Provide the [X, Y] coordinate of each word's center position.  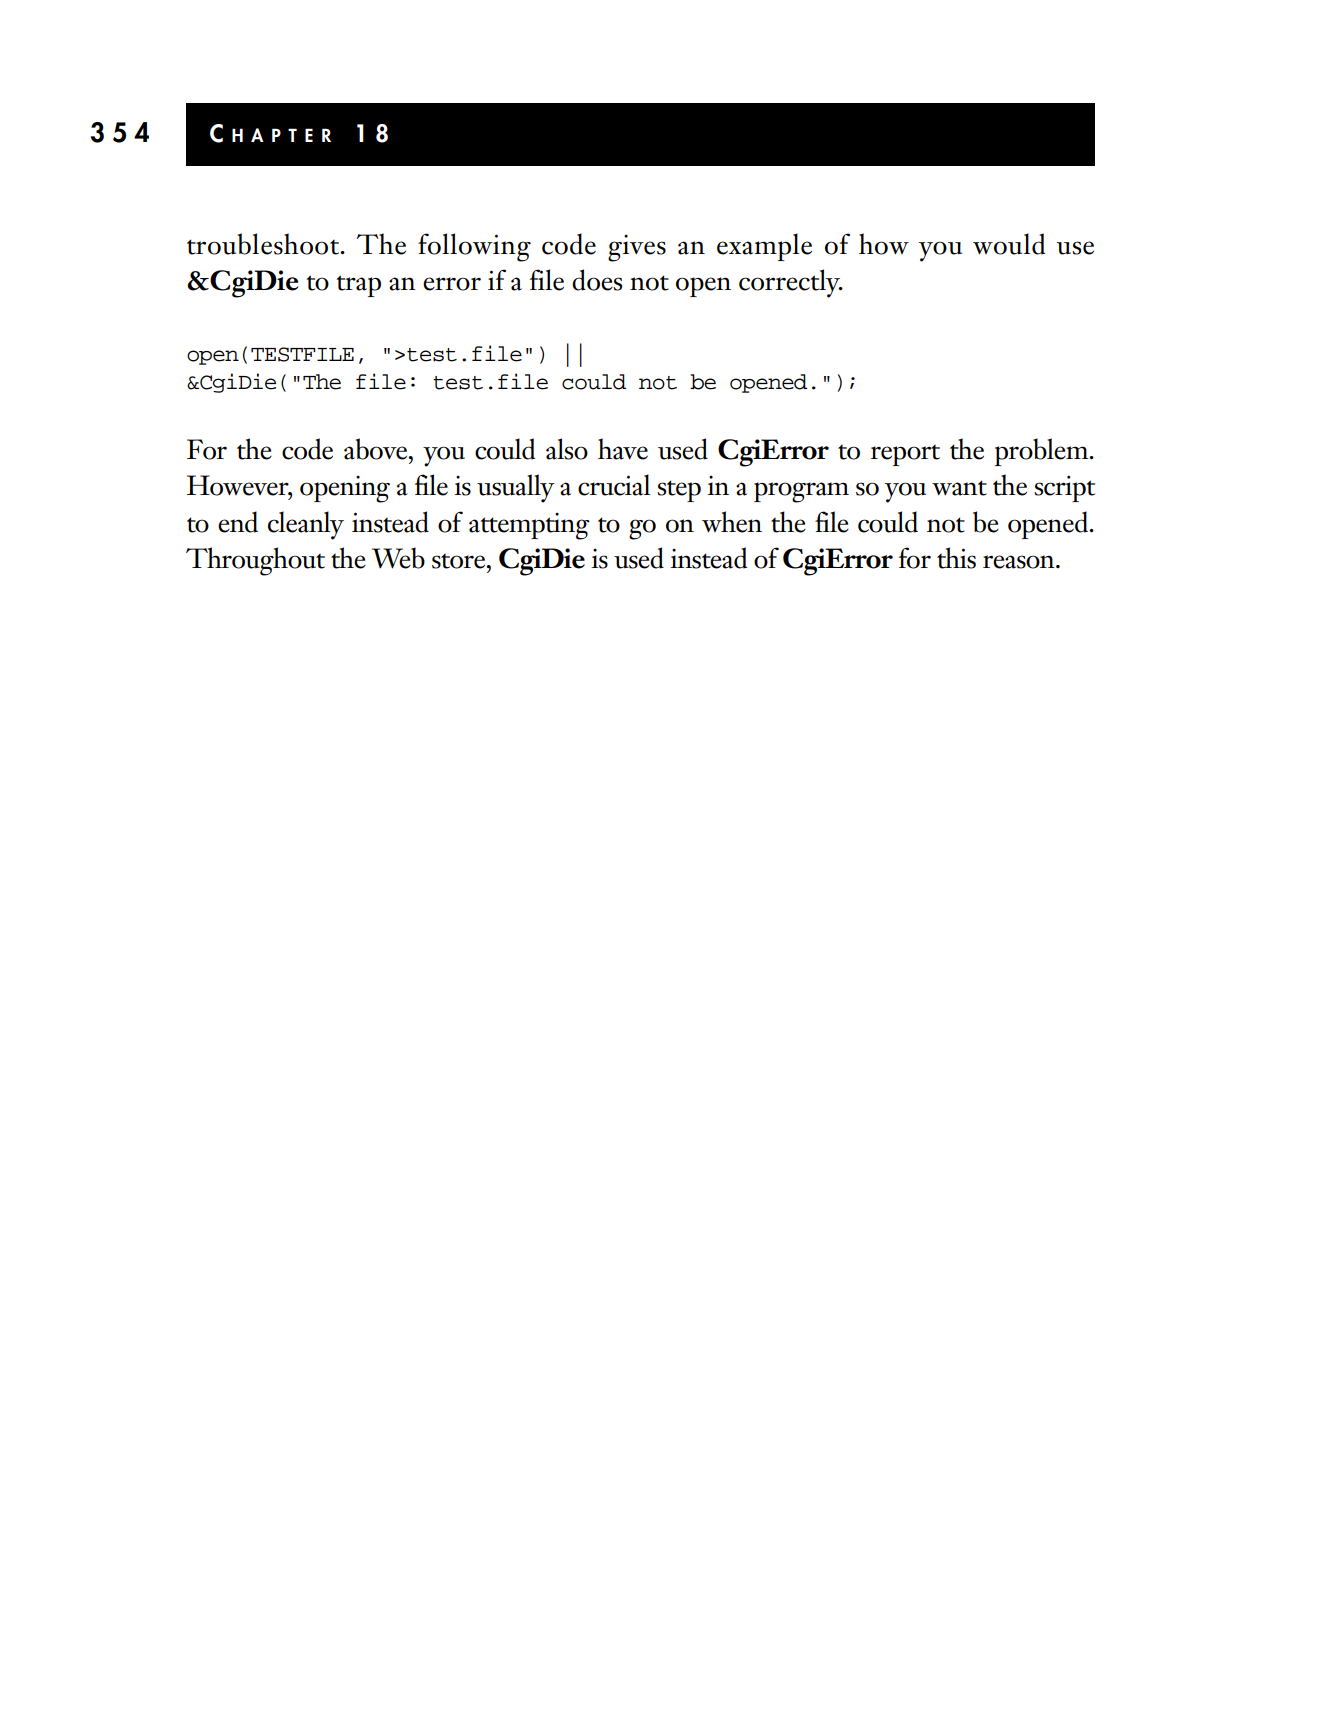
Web [398, 558]
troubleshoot [264, 244]
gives [637, 248]
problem [1043, 452]
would [1009, 244]
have [623, 449]
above [377, 449]
